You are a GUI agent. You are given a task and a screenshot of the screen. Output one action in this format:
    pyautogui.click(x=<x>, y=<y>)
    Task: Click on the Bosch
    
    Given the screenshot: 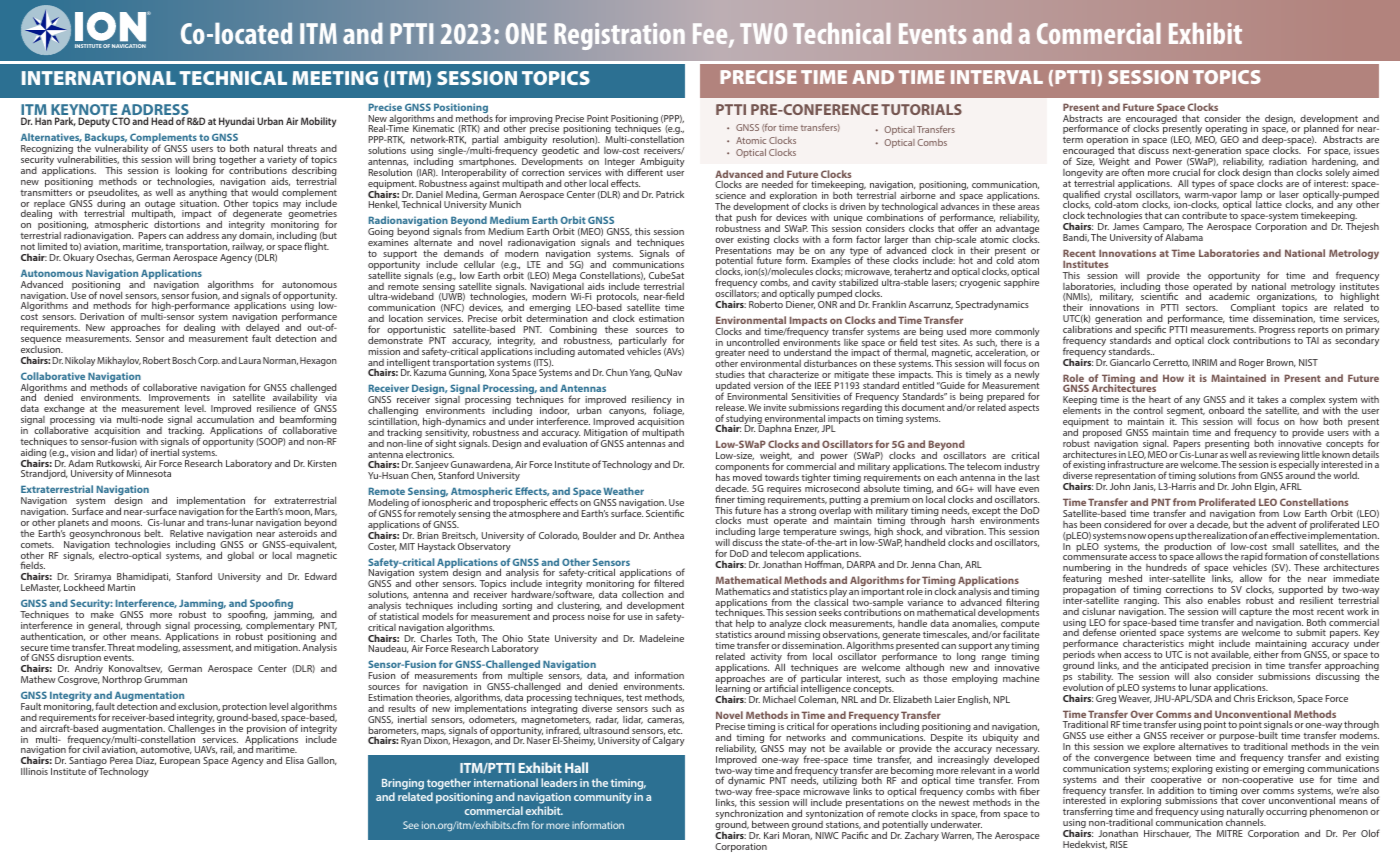 What is the action you would take?
    pyautogui.click(x=184, y=360)
